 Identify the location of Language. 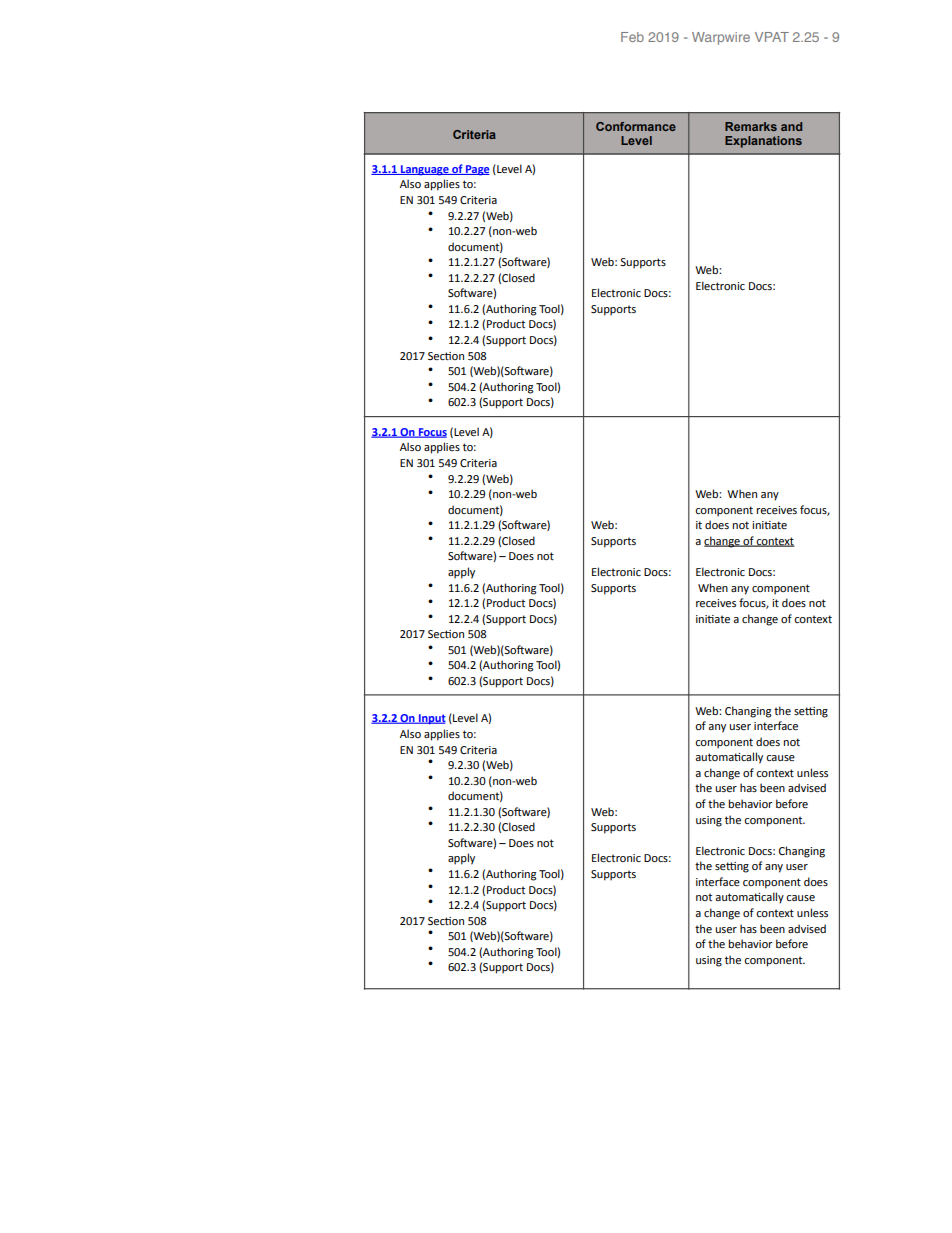
(425, 170).
